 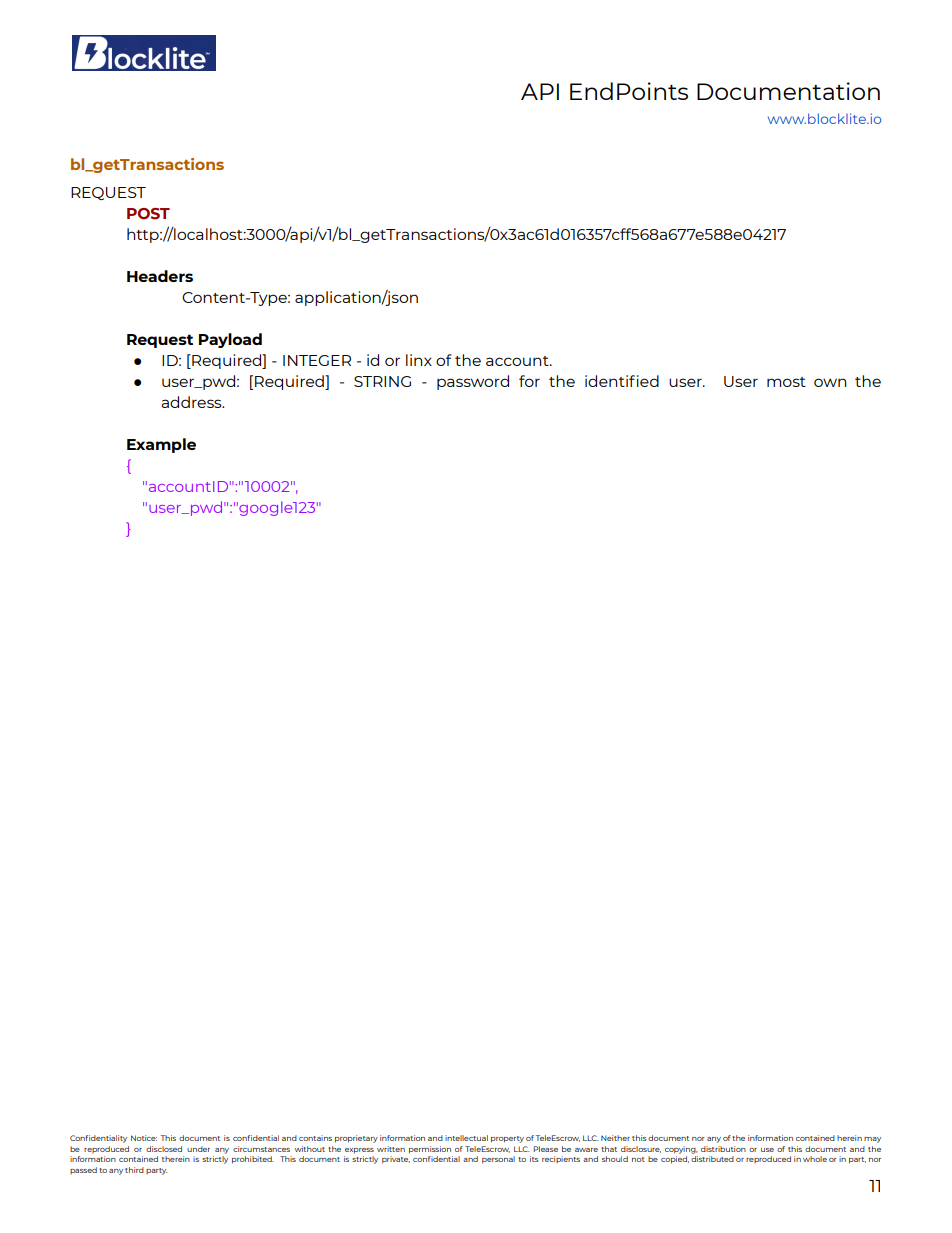 I want to click on Example, so click(x=161, y=445).
